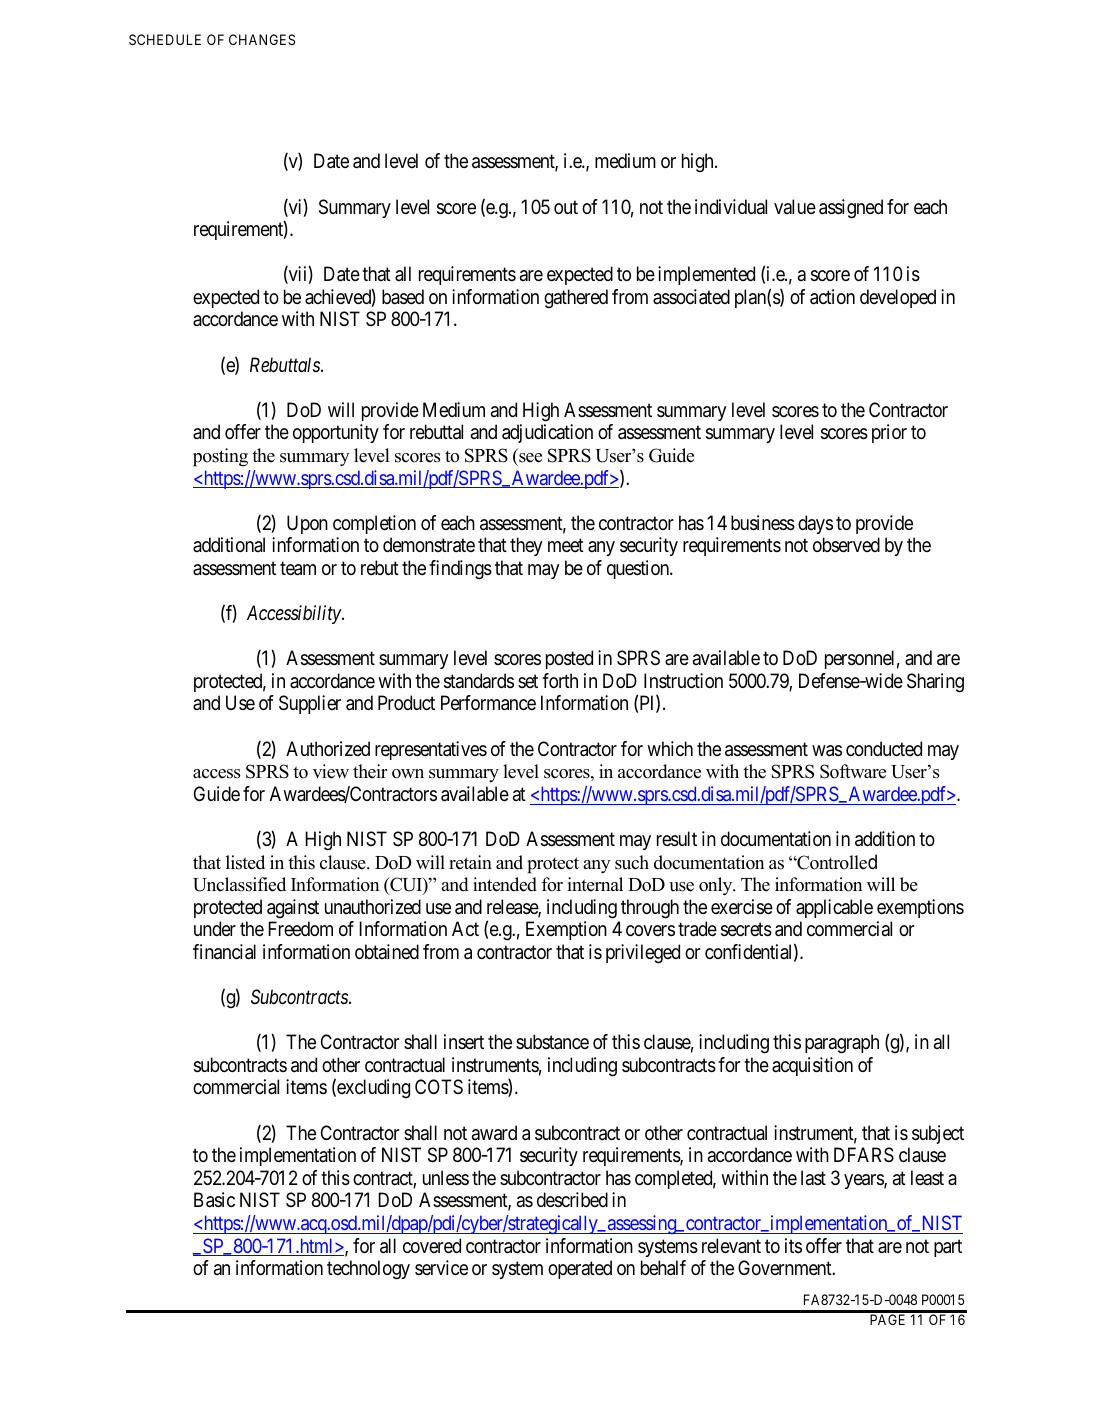  Describe the element at coordinates (842, 1044) in the screenshot. I see `paragraph` at that location.
